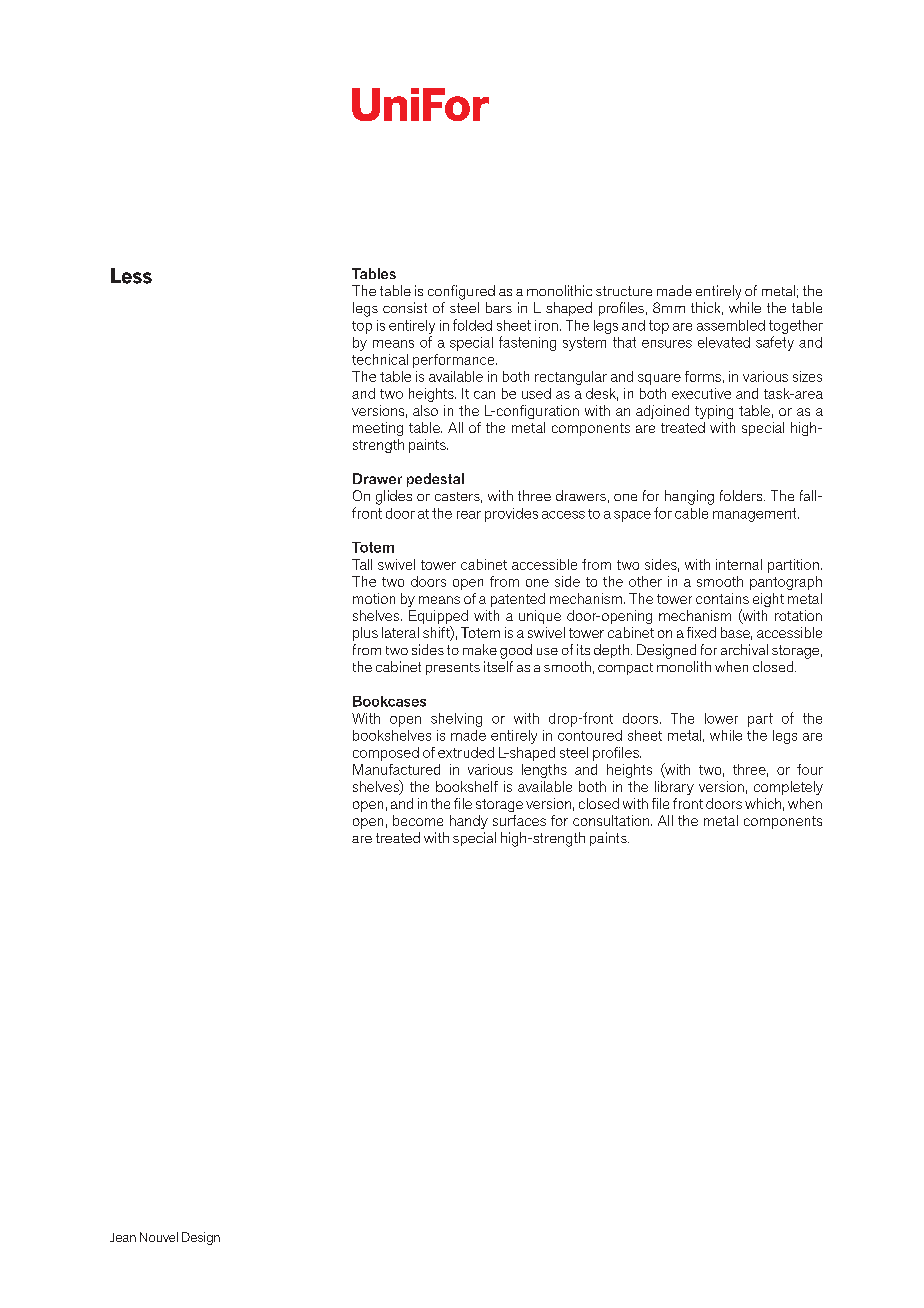 The height and width of the document is (1308, 924). What do you see at coordinates (438, 618) in the document?
I see `Equipped` at bounding box center [438, 618].
